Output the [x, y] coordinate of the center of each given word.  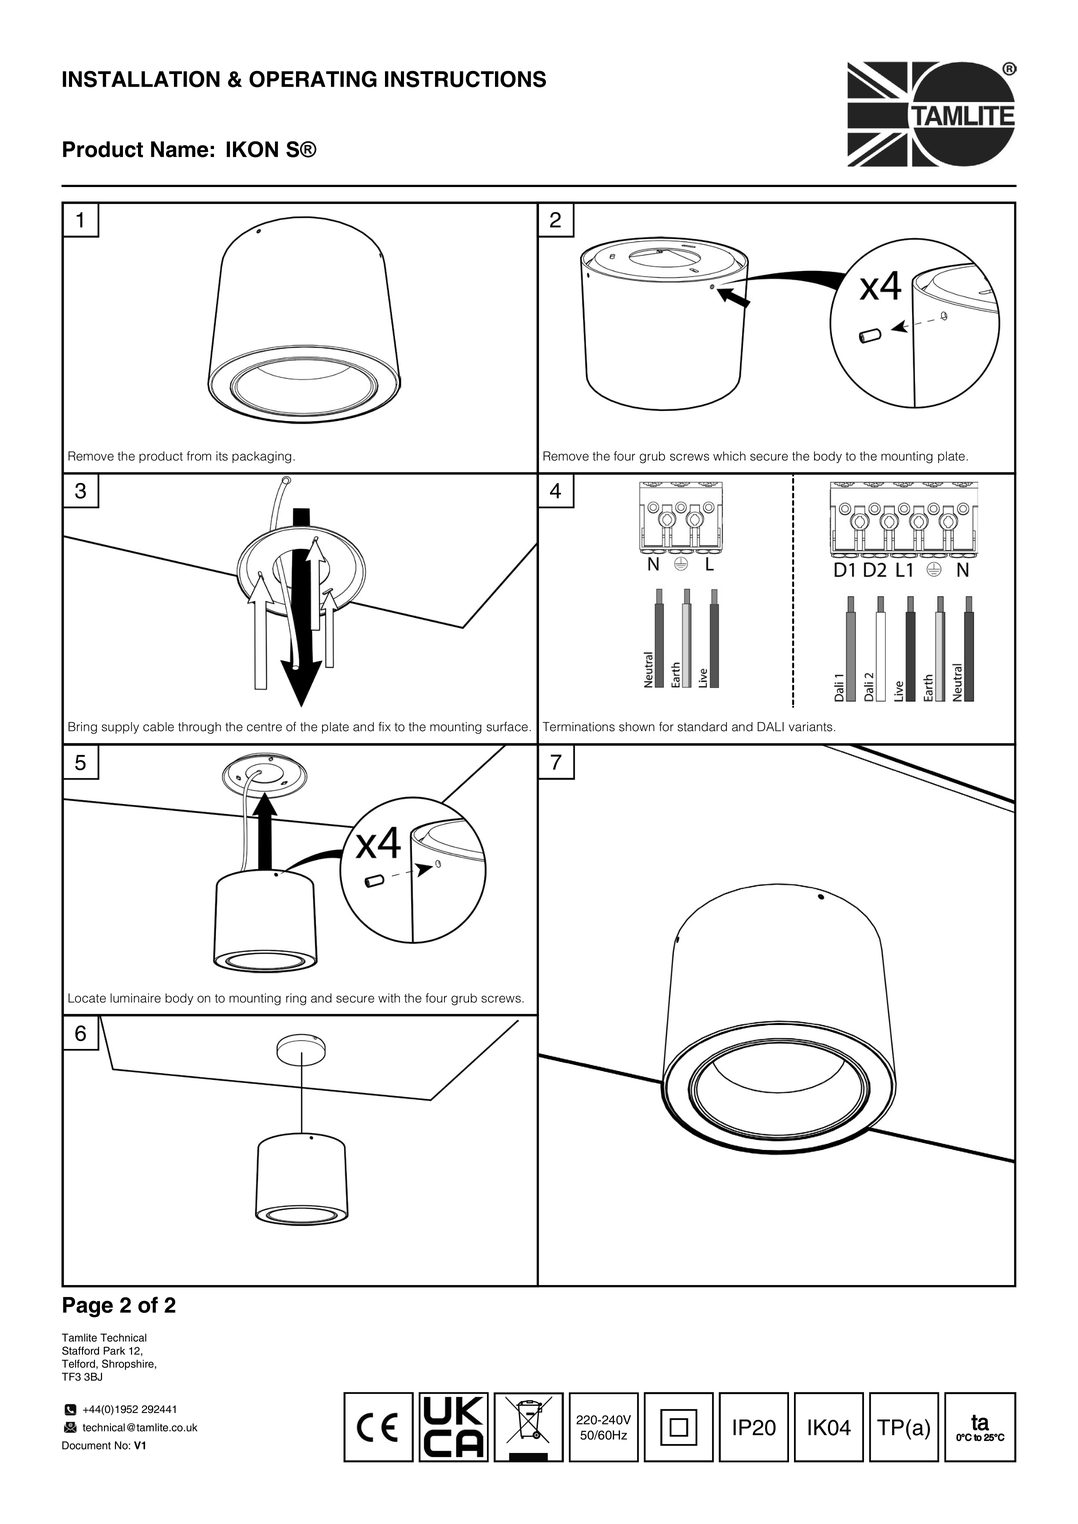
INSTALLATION [141, 79]
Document [86, 1445]
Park [114, 1350]
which [729, 456]
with [389, 998]
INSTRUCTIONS [465, 79]
